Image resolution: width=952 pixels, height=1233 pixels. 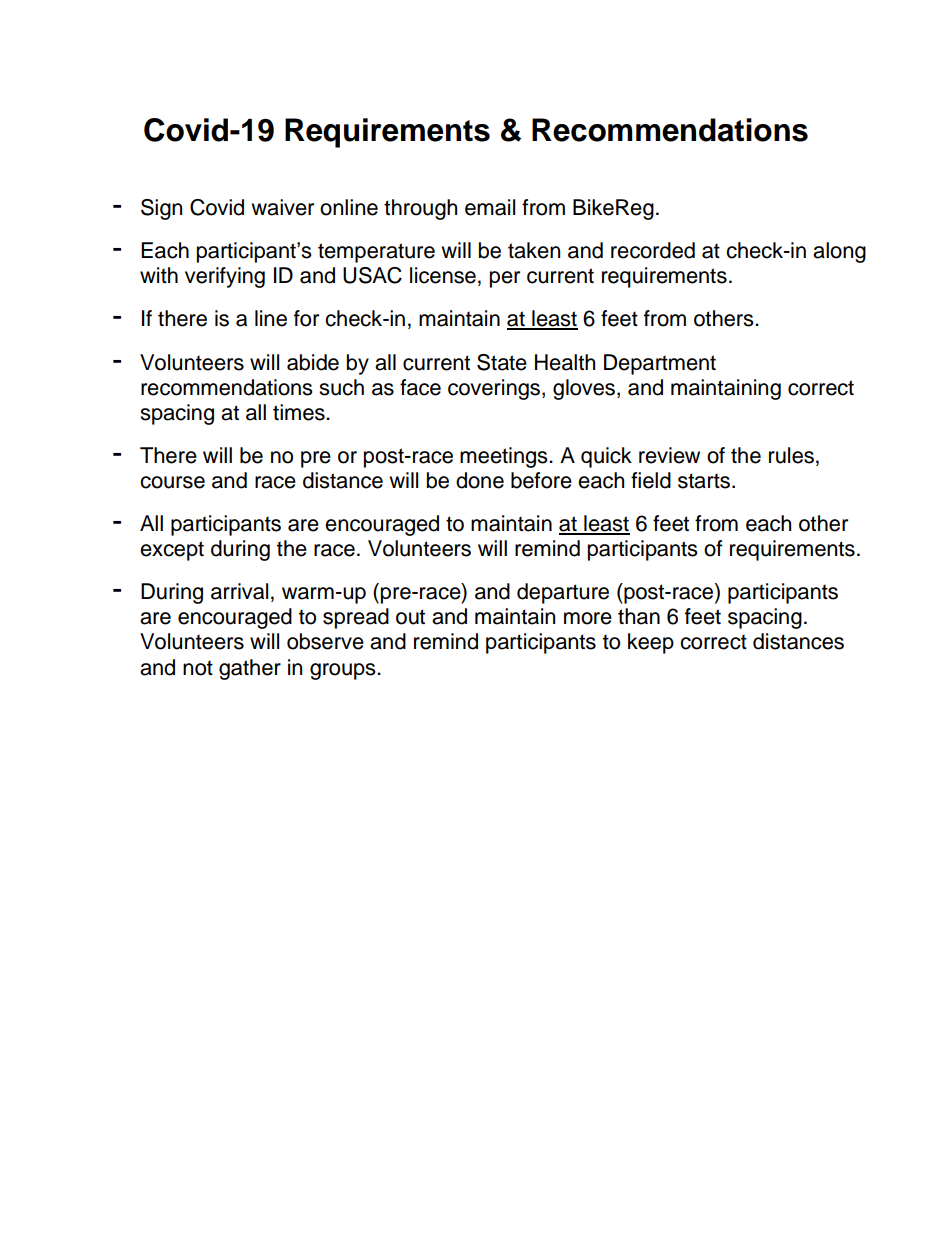 I want to click on starts, so click(x=705, y=481).
